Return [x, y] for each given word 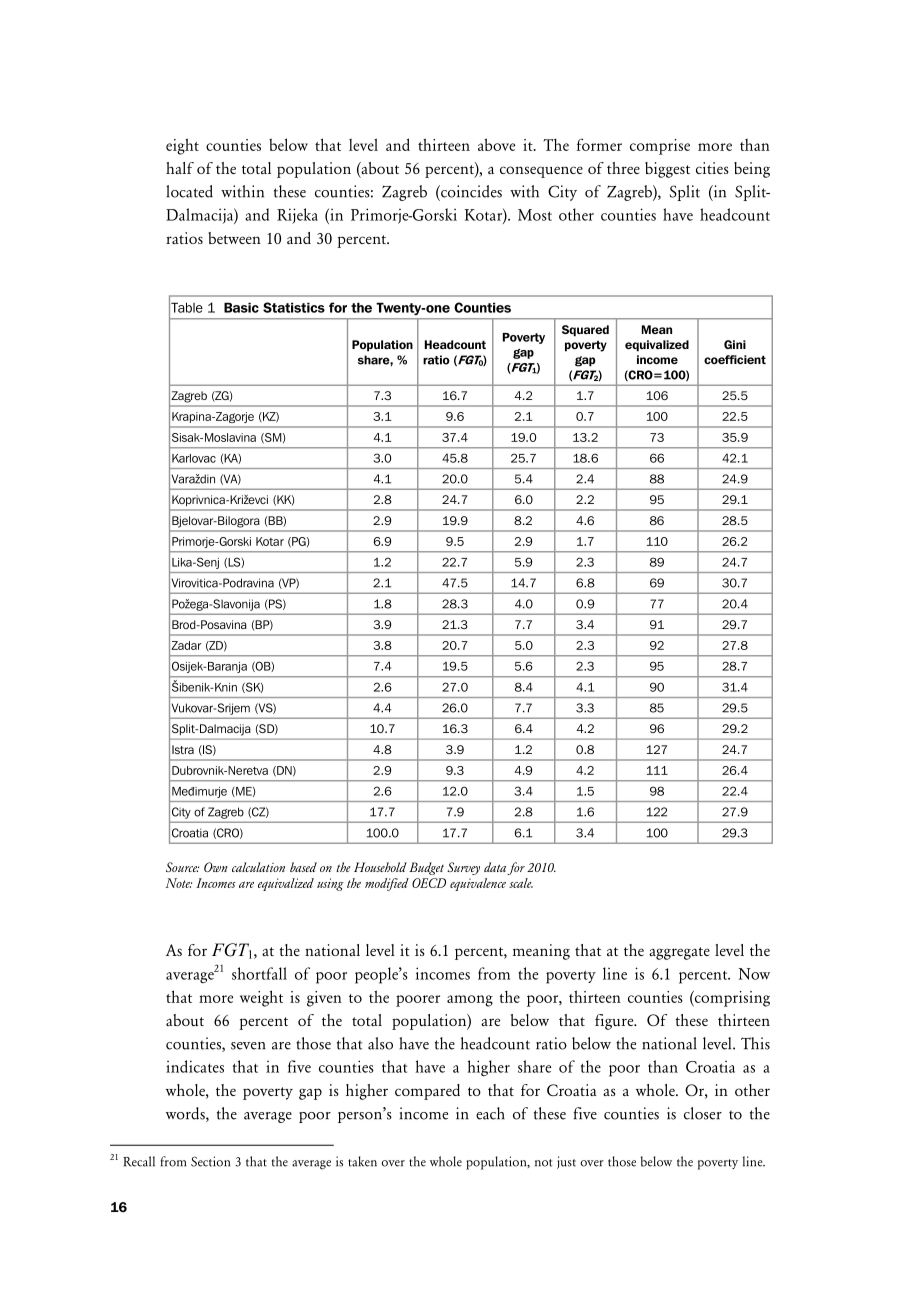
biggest [667, 170]
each [490, 1113]
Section [210, 1161]
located [189, 191]
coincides [470, 191]
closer [703, 1113]
